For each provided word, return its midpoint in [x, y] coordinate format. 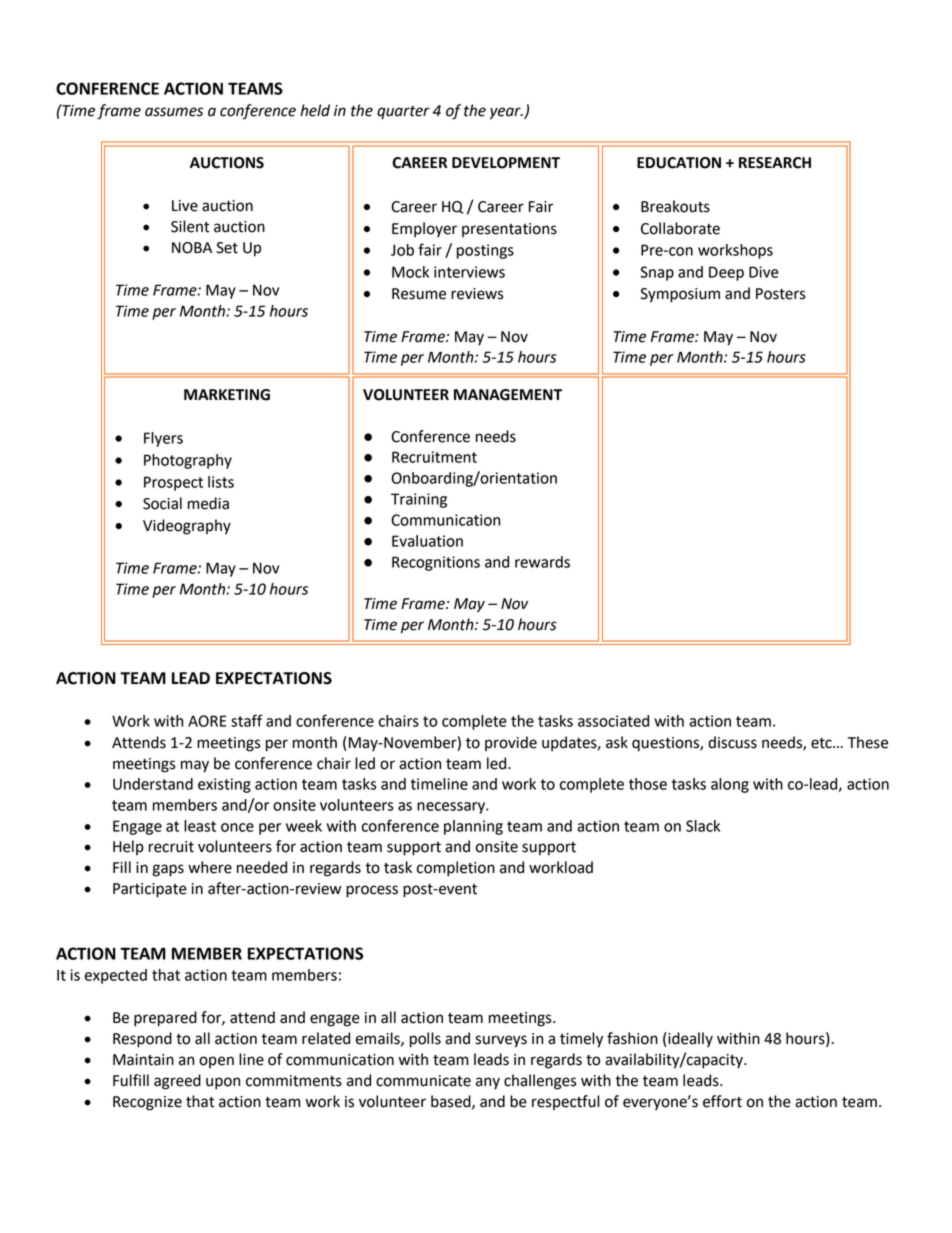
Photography [188, 461]
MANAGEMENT [508, 395]
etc [822, 743]
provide [511, 743]
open [216, 1062]
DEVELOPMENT [506, 163]
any [488, 1083]
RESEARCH [775, 163]
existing [224, 785]
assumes [174, 112]
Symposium [680, 295]
